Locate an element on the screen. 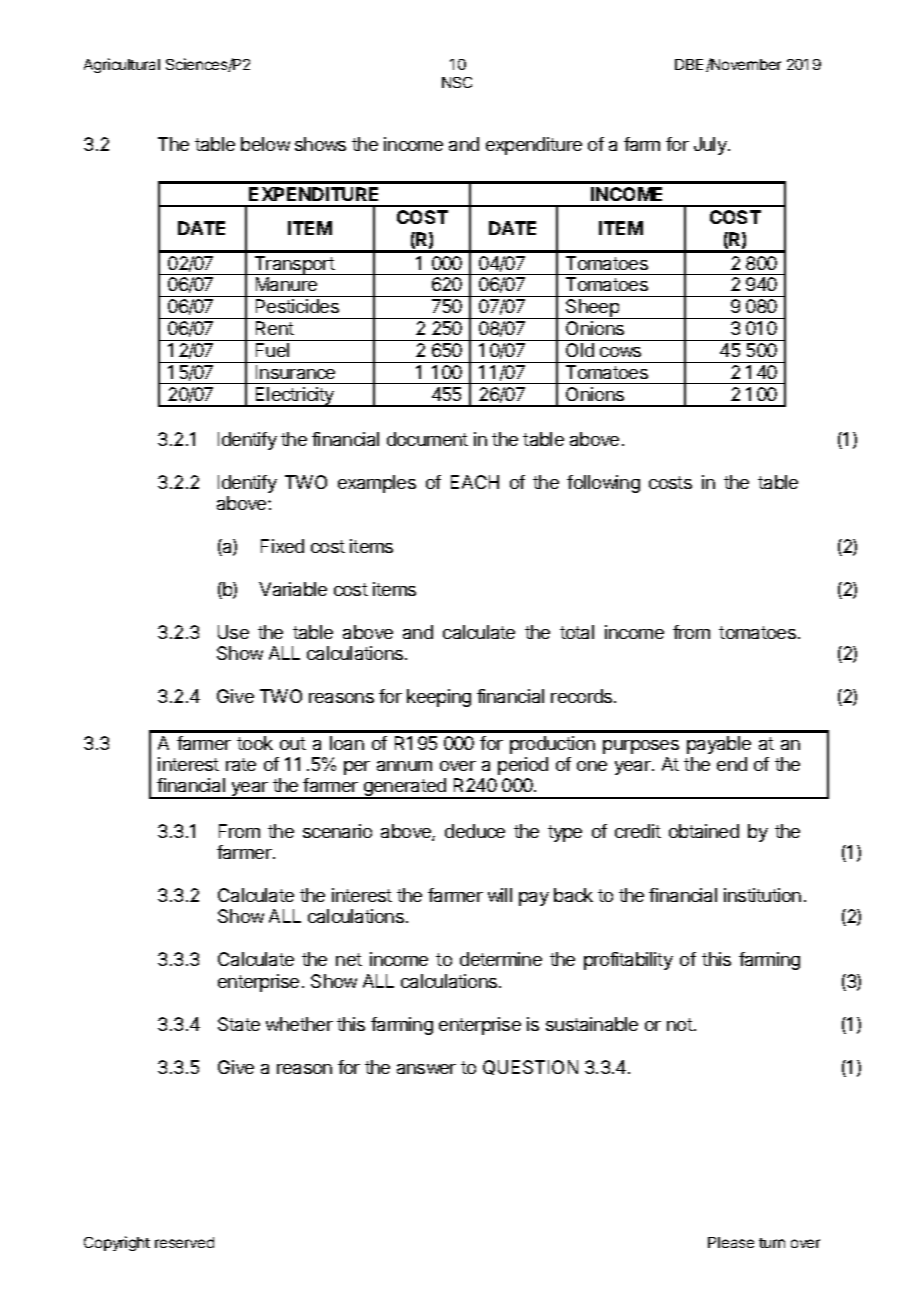 The width and height of the screenshot is (924, 1308). document is located at coordinates (427, 439).
